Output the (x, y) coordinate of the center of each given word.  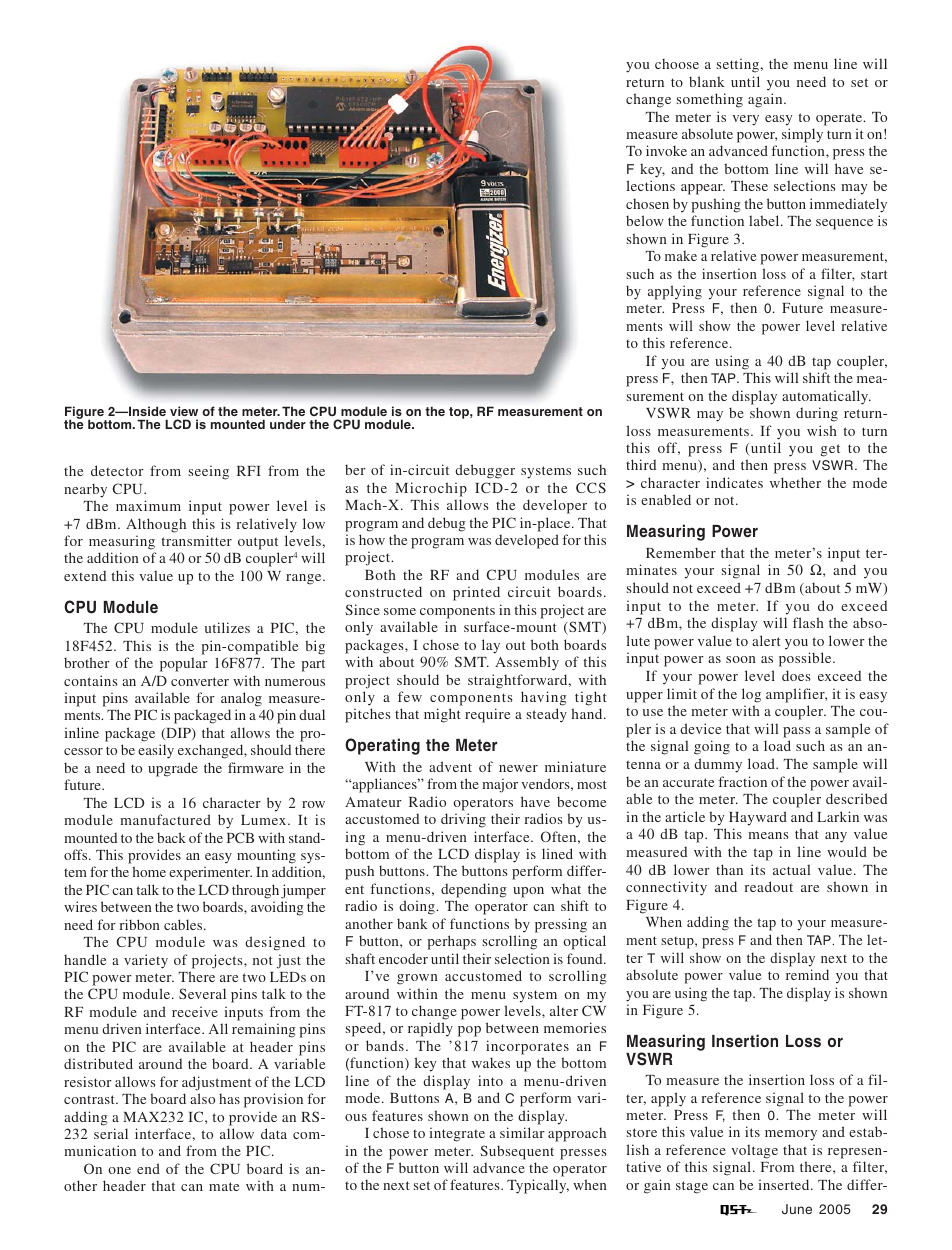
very (745, 120)
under (288, 424)
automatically (826, 397)
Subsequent (517, 1152)
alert (766, 640)
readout (768, 886)
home (149, 871)
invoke (666, 150)
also (202, 1098)
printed (476, 593)
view (184, 411)
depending (474, 890)
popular (184, 664)
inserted (785, 1184)
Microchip (431, 489)
